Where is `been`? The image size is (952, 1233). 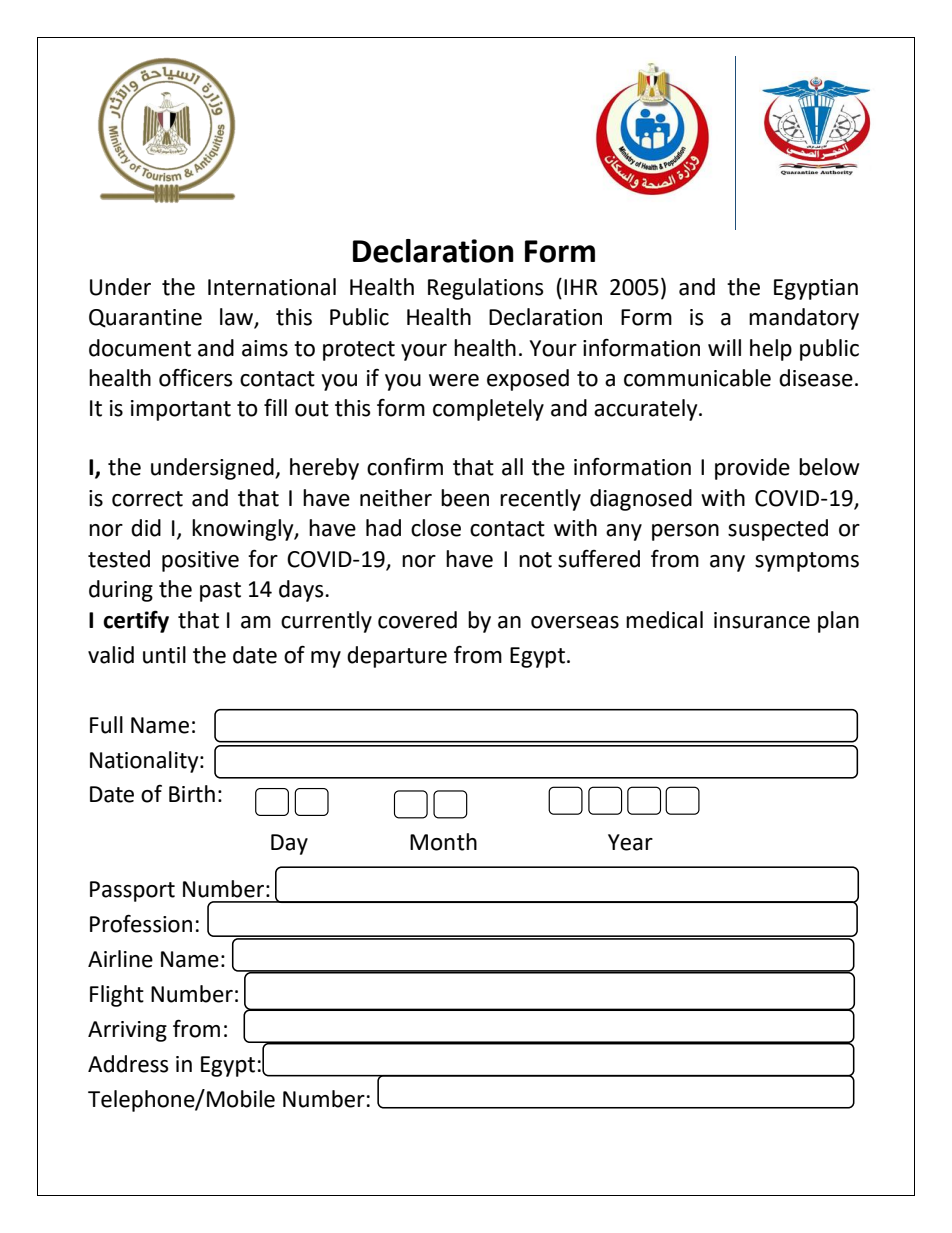
been is located at coordinates (465, 498).
